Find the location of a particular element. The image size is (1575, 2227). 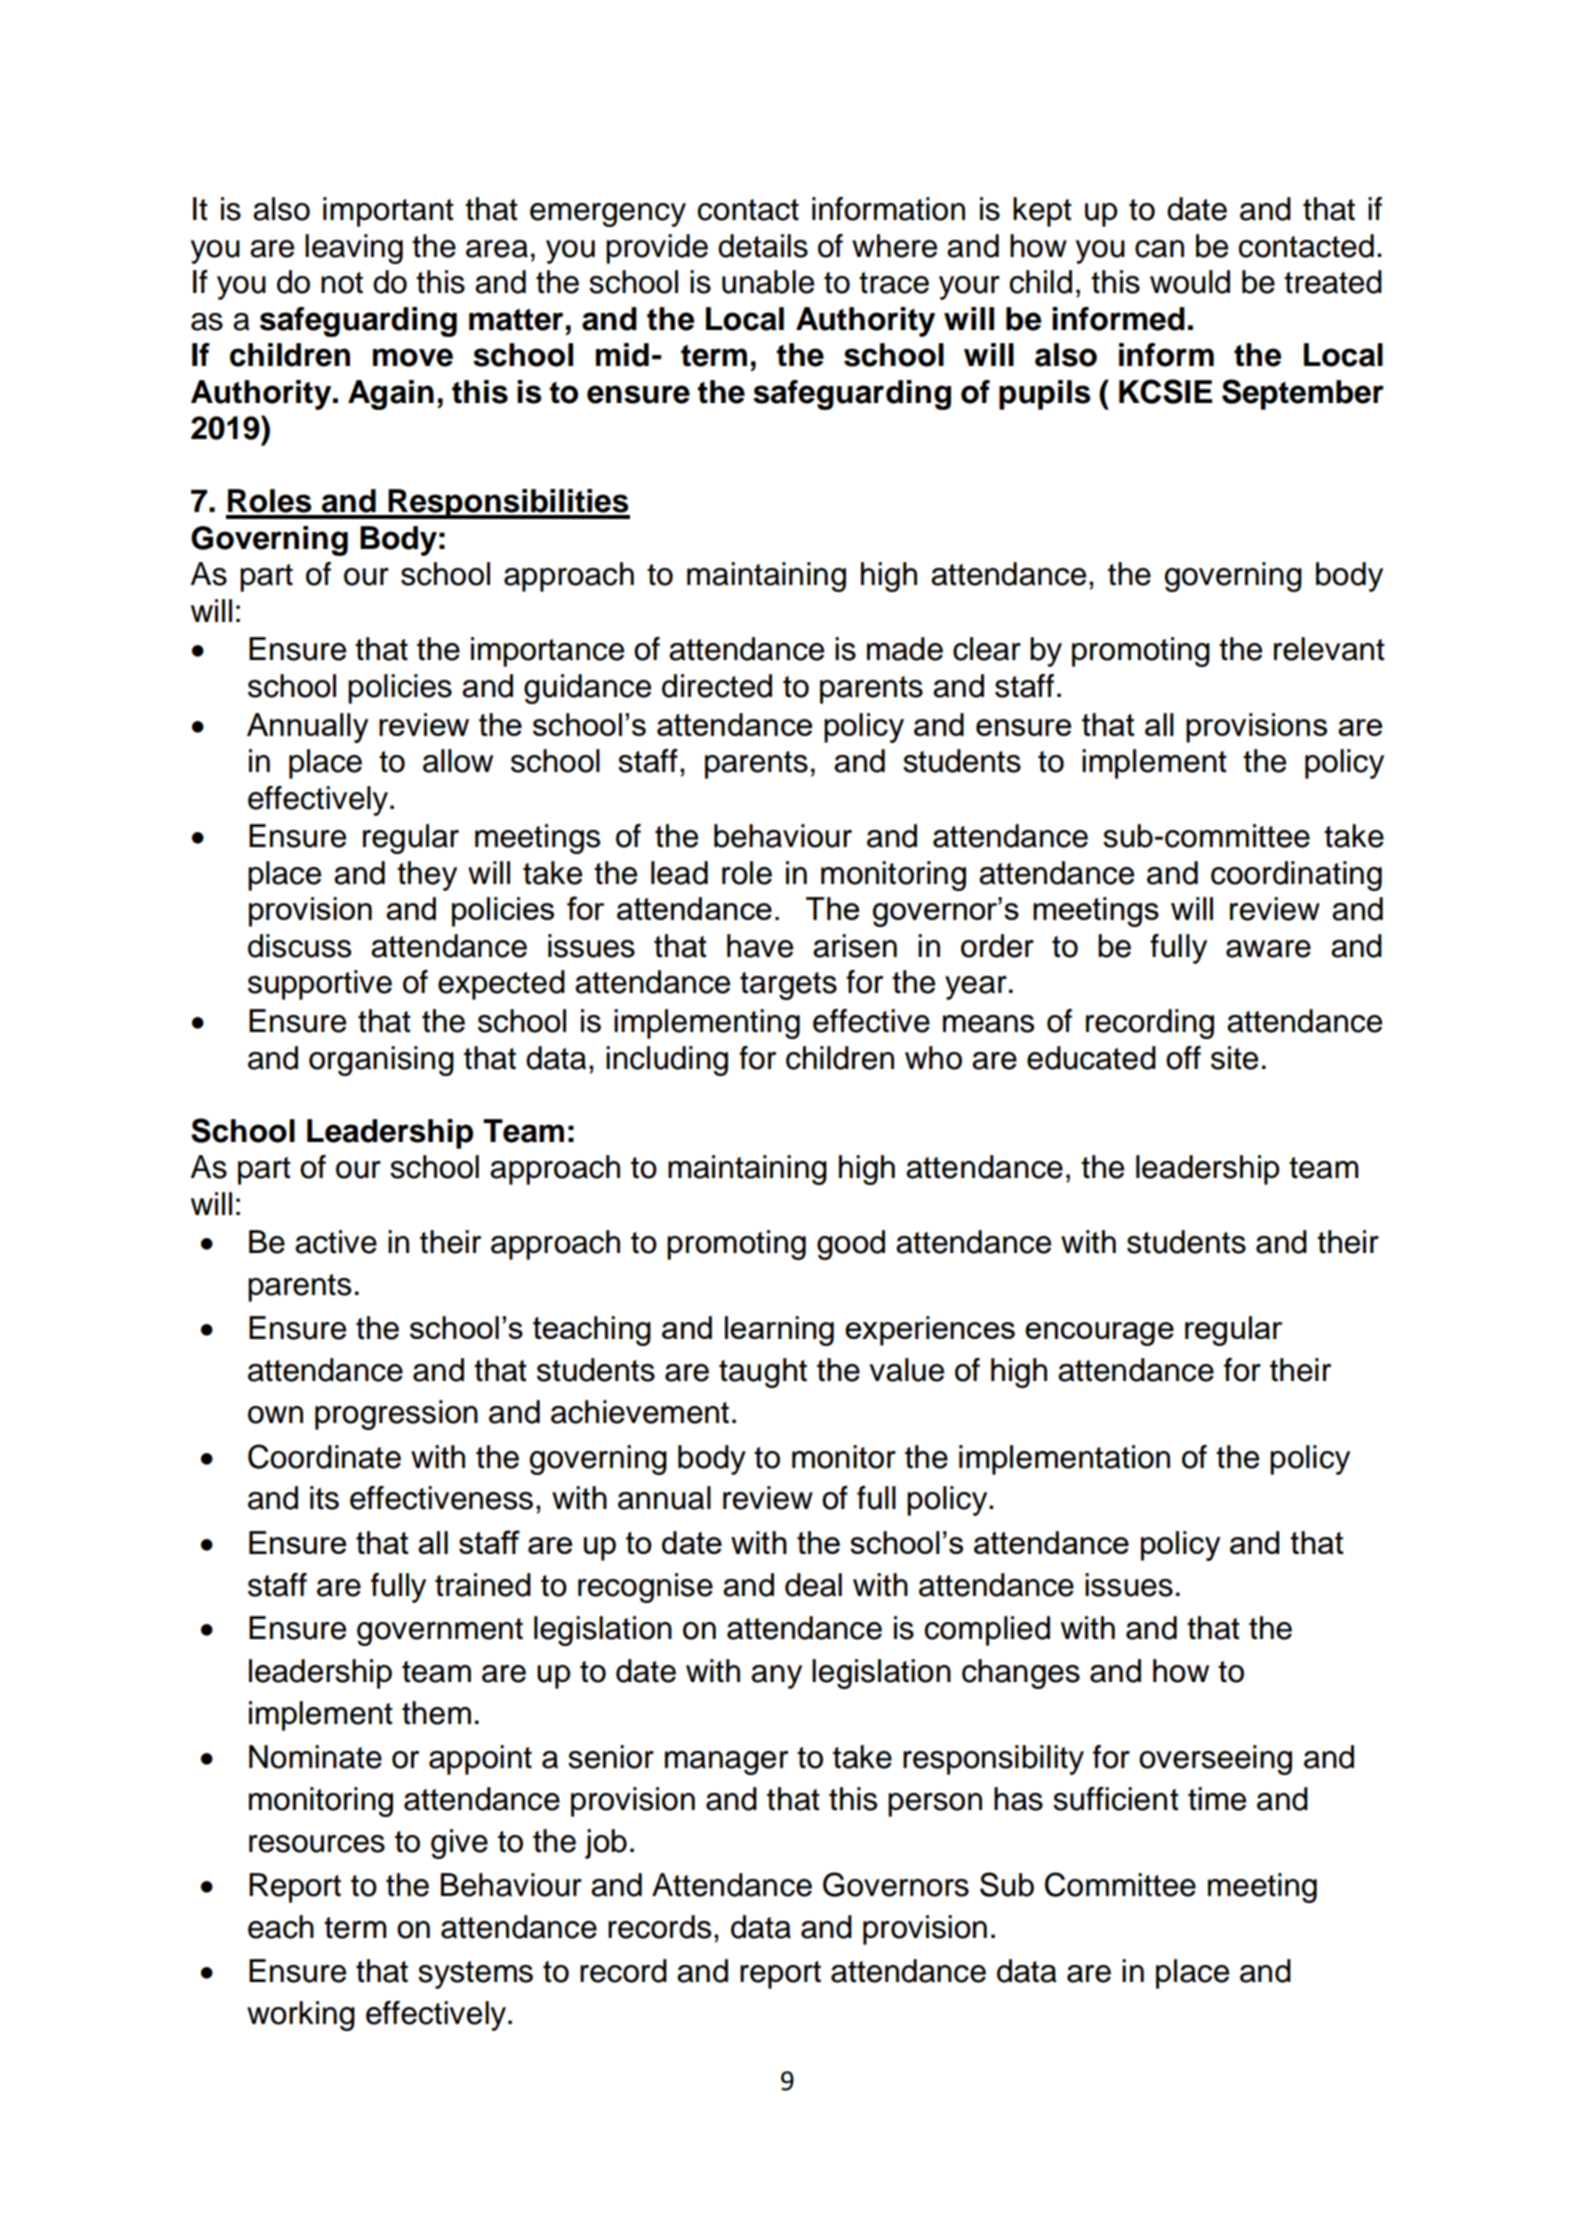

who is located at coordinates (933, 1058).
